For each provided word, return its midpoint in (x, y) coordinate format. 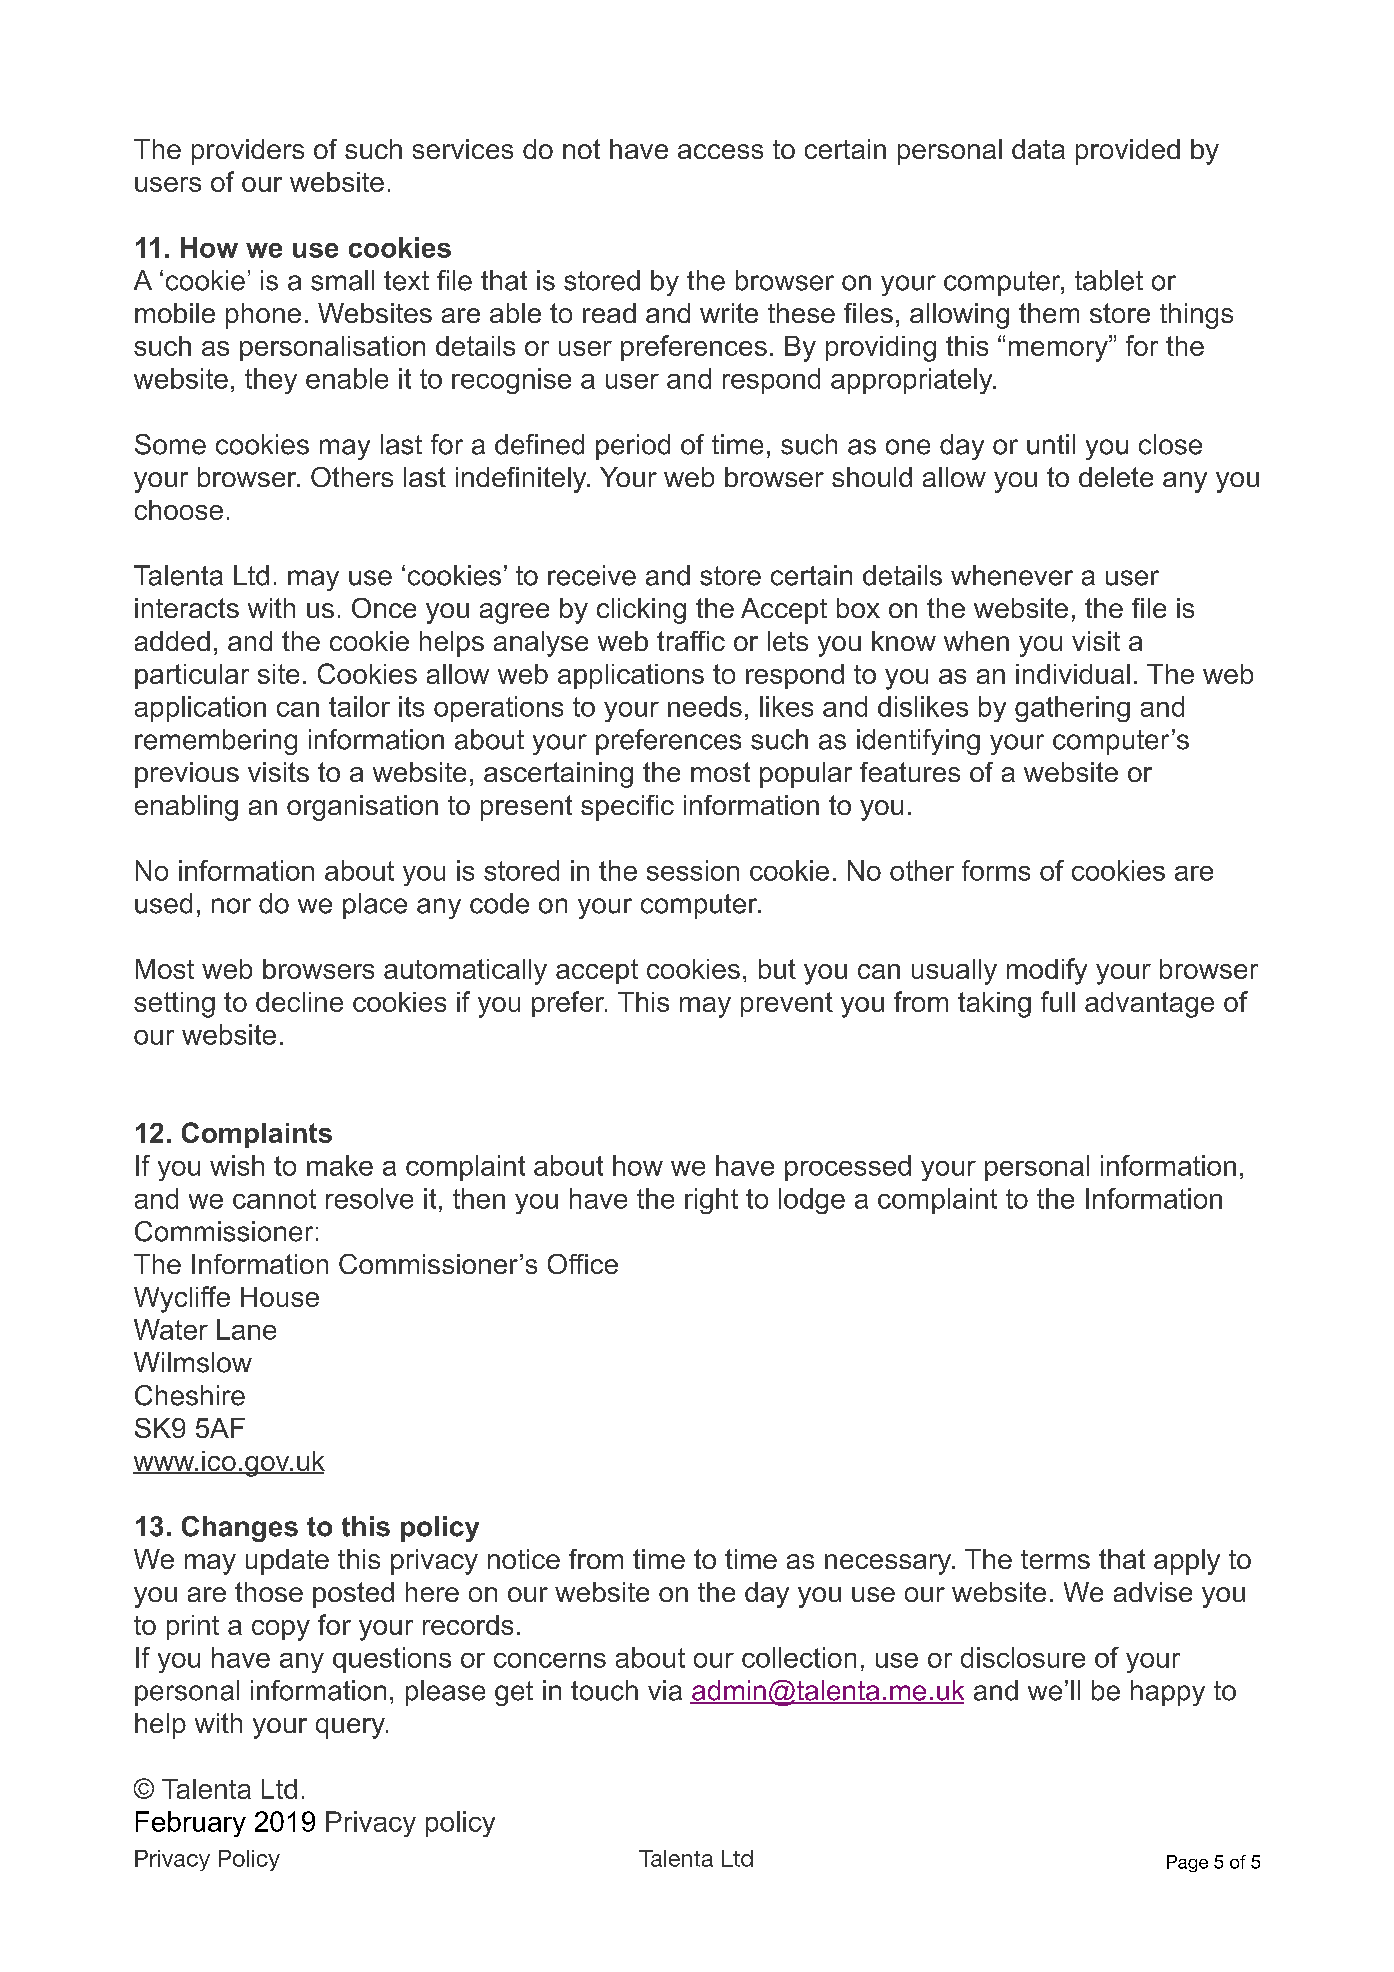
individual (1073, 674)
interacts (187, 608)
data (1038, 149)
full (1058, 1001)
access (720, 151)
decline (299, 1002)
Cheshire (190, 1395)
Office (583, 1264)
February (191, 1824)
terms (1055, 1559)
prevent (787, 1004)
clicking (641, 611)
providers (248, 152)
